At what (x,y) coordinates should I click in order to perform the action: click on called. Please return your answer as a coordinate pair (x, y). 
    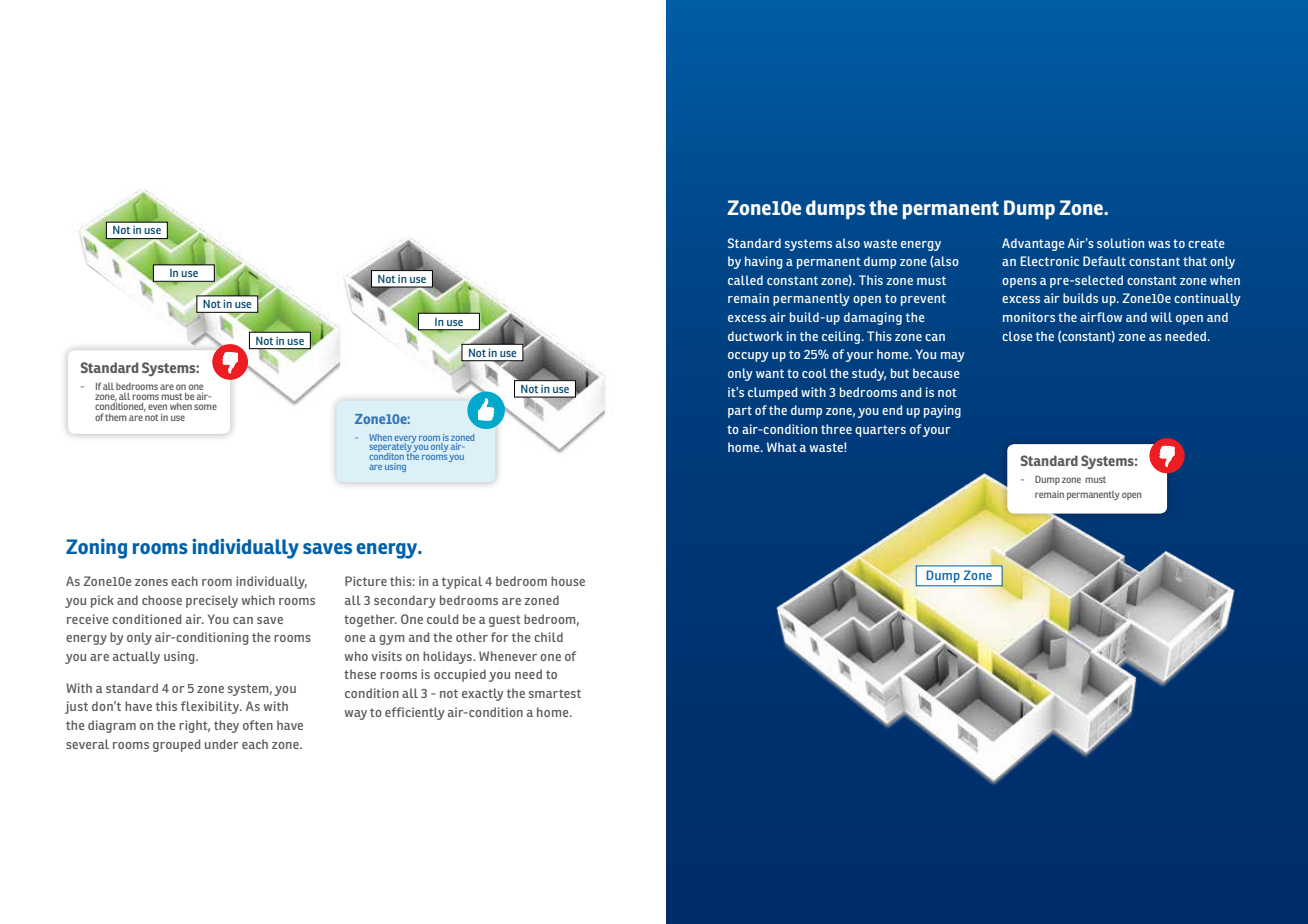
    Looking at the image, I should click on (745, 280).
